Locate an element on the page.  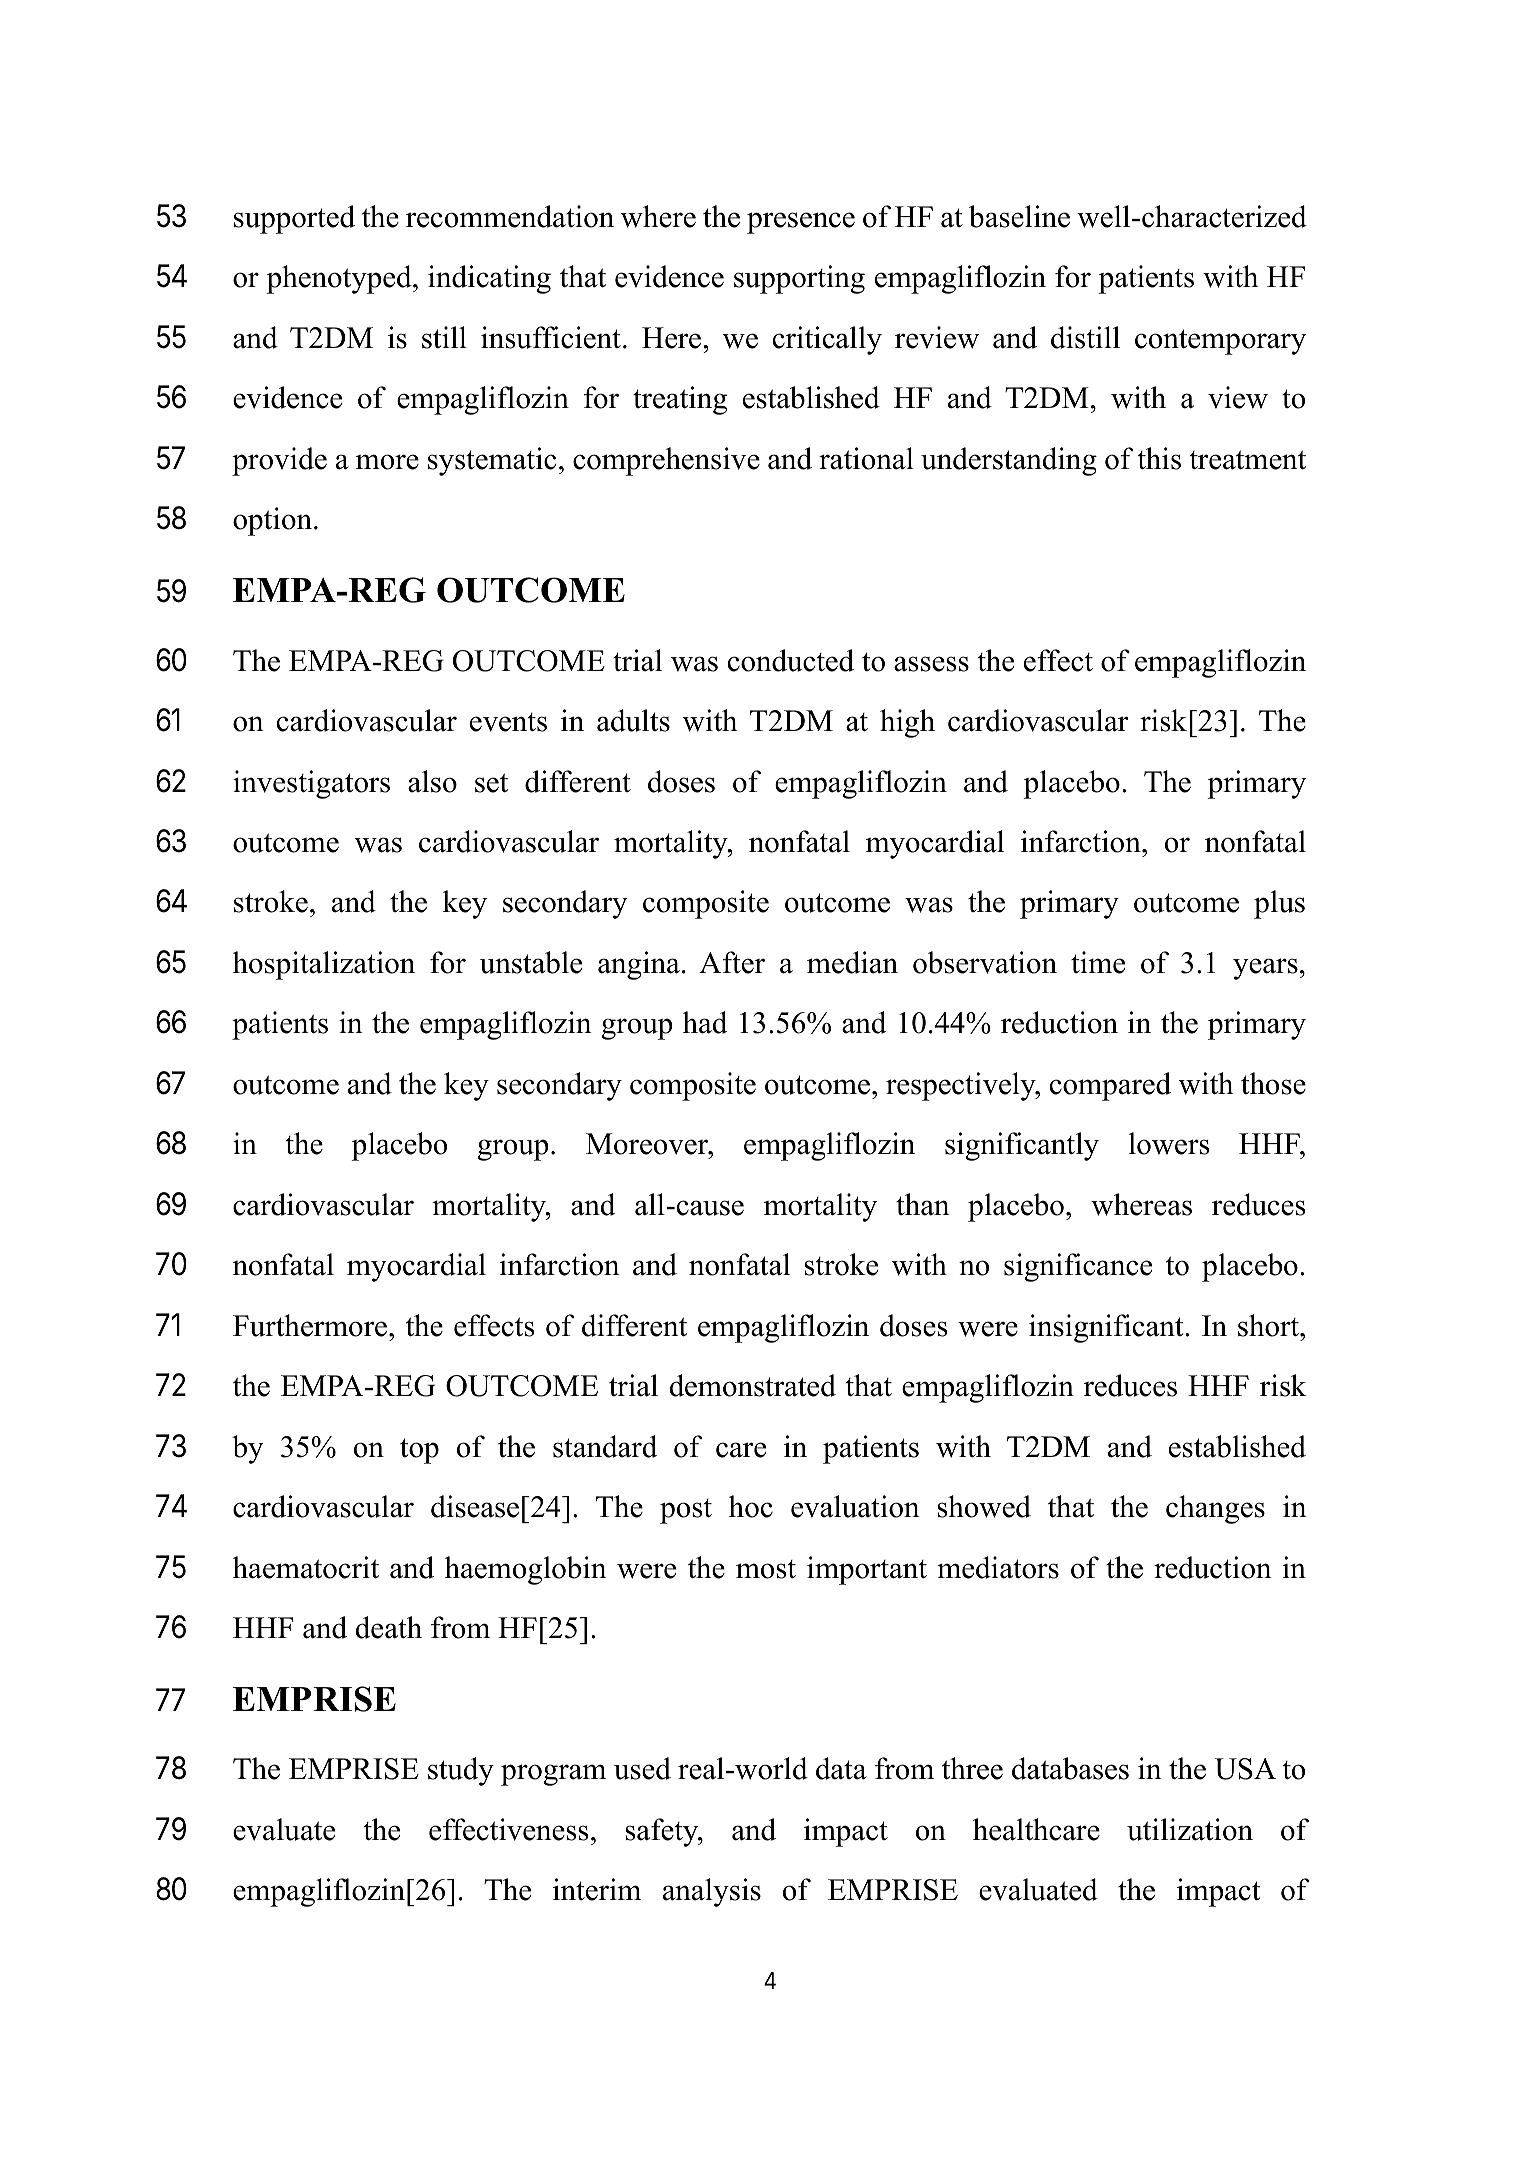
also is located at coordinates (432, 781).
